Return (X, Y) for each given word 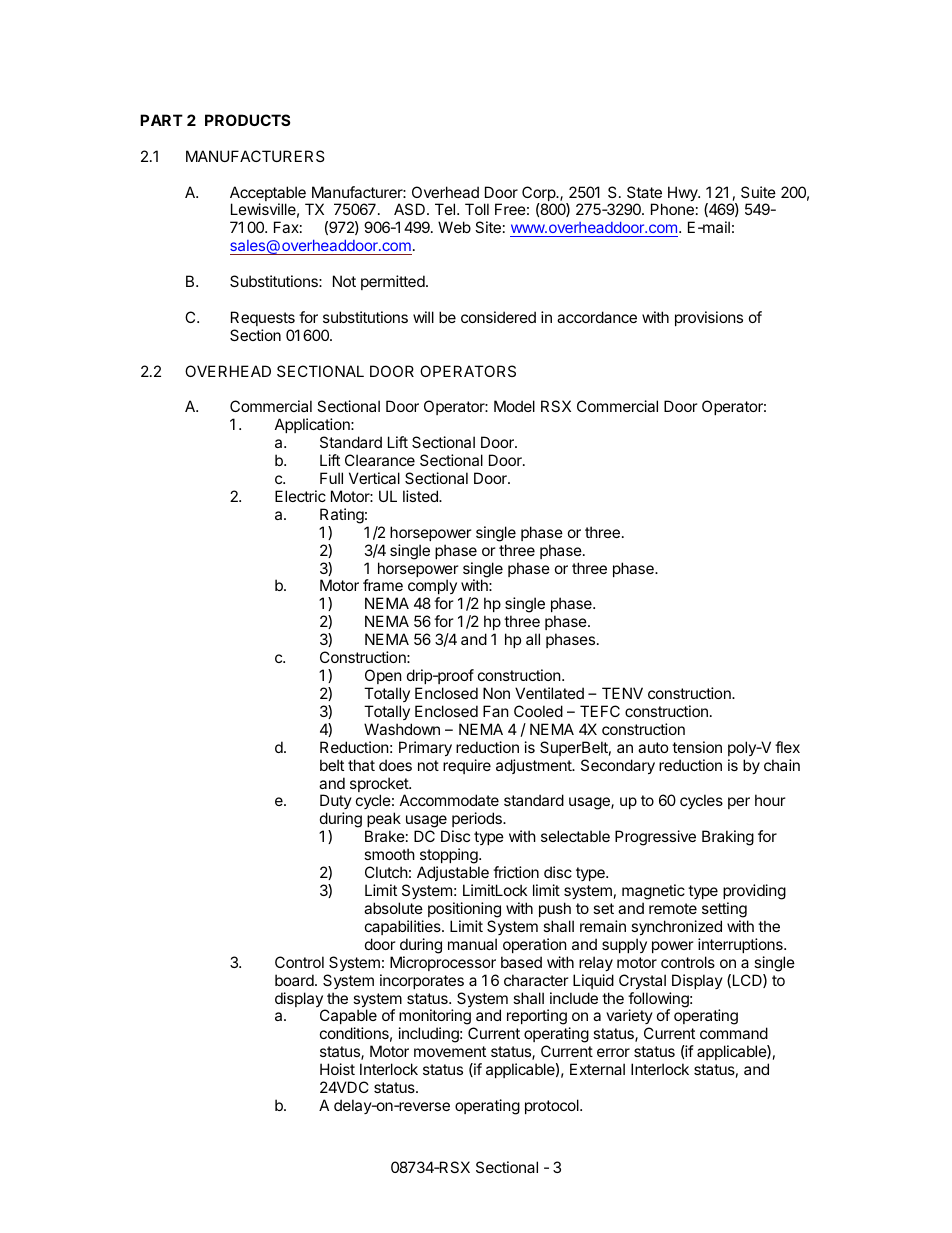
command (734, 1033)
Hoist (337, 1069)
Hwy (684, 193)
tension (697, 747)
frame (383, 585)
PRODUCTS (247, 120)
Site (488, 227)
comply (432, 588)
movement (450, 1051)
